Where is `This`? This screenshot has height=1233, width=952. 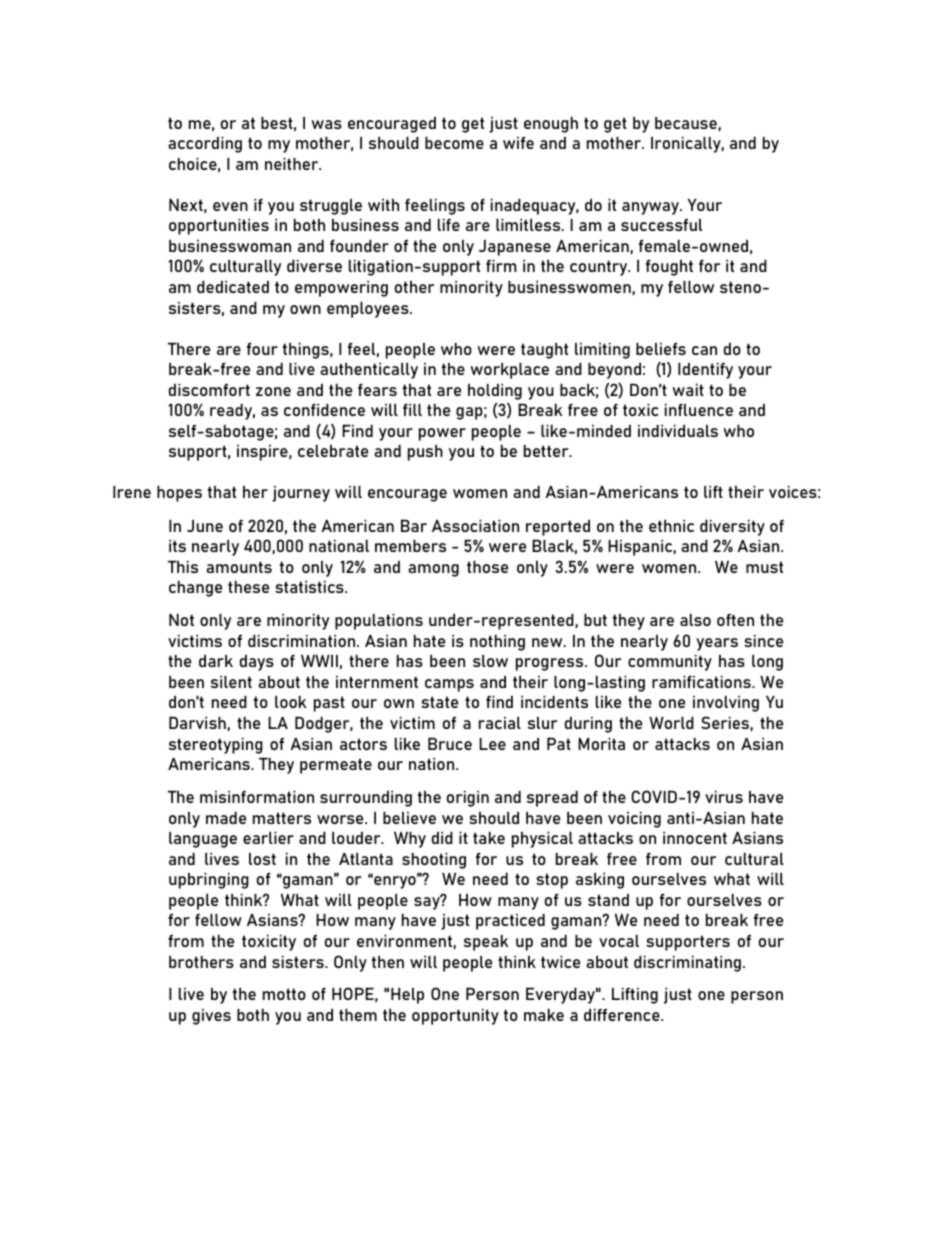
This is located at coordinates (183, 567).
